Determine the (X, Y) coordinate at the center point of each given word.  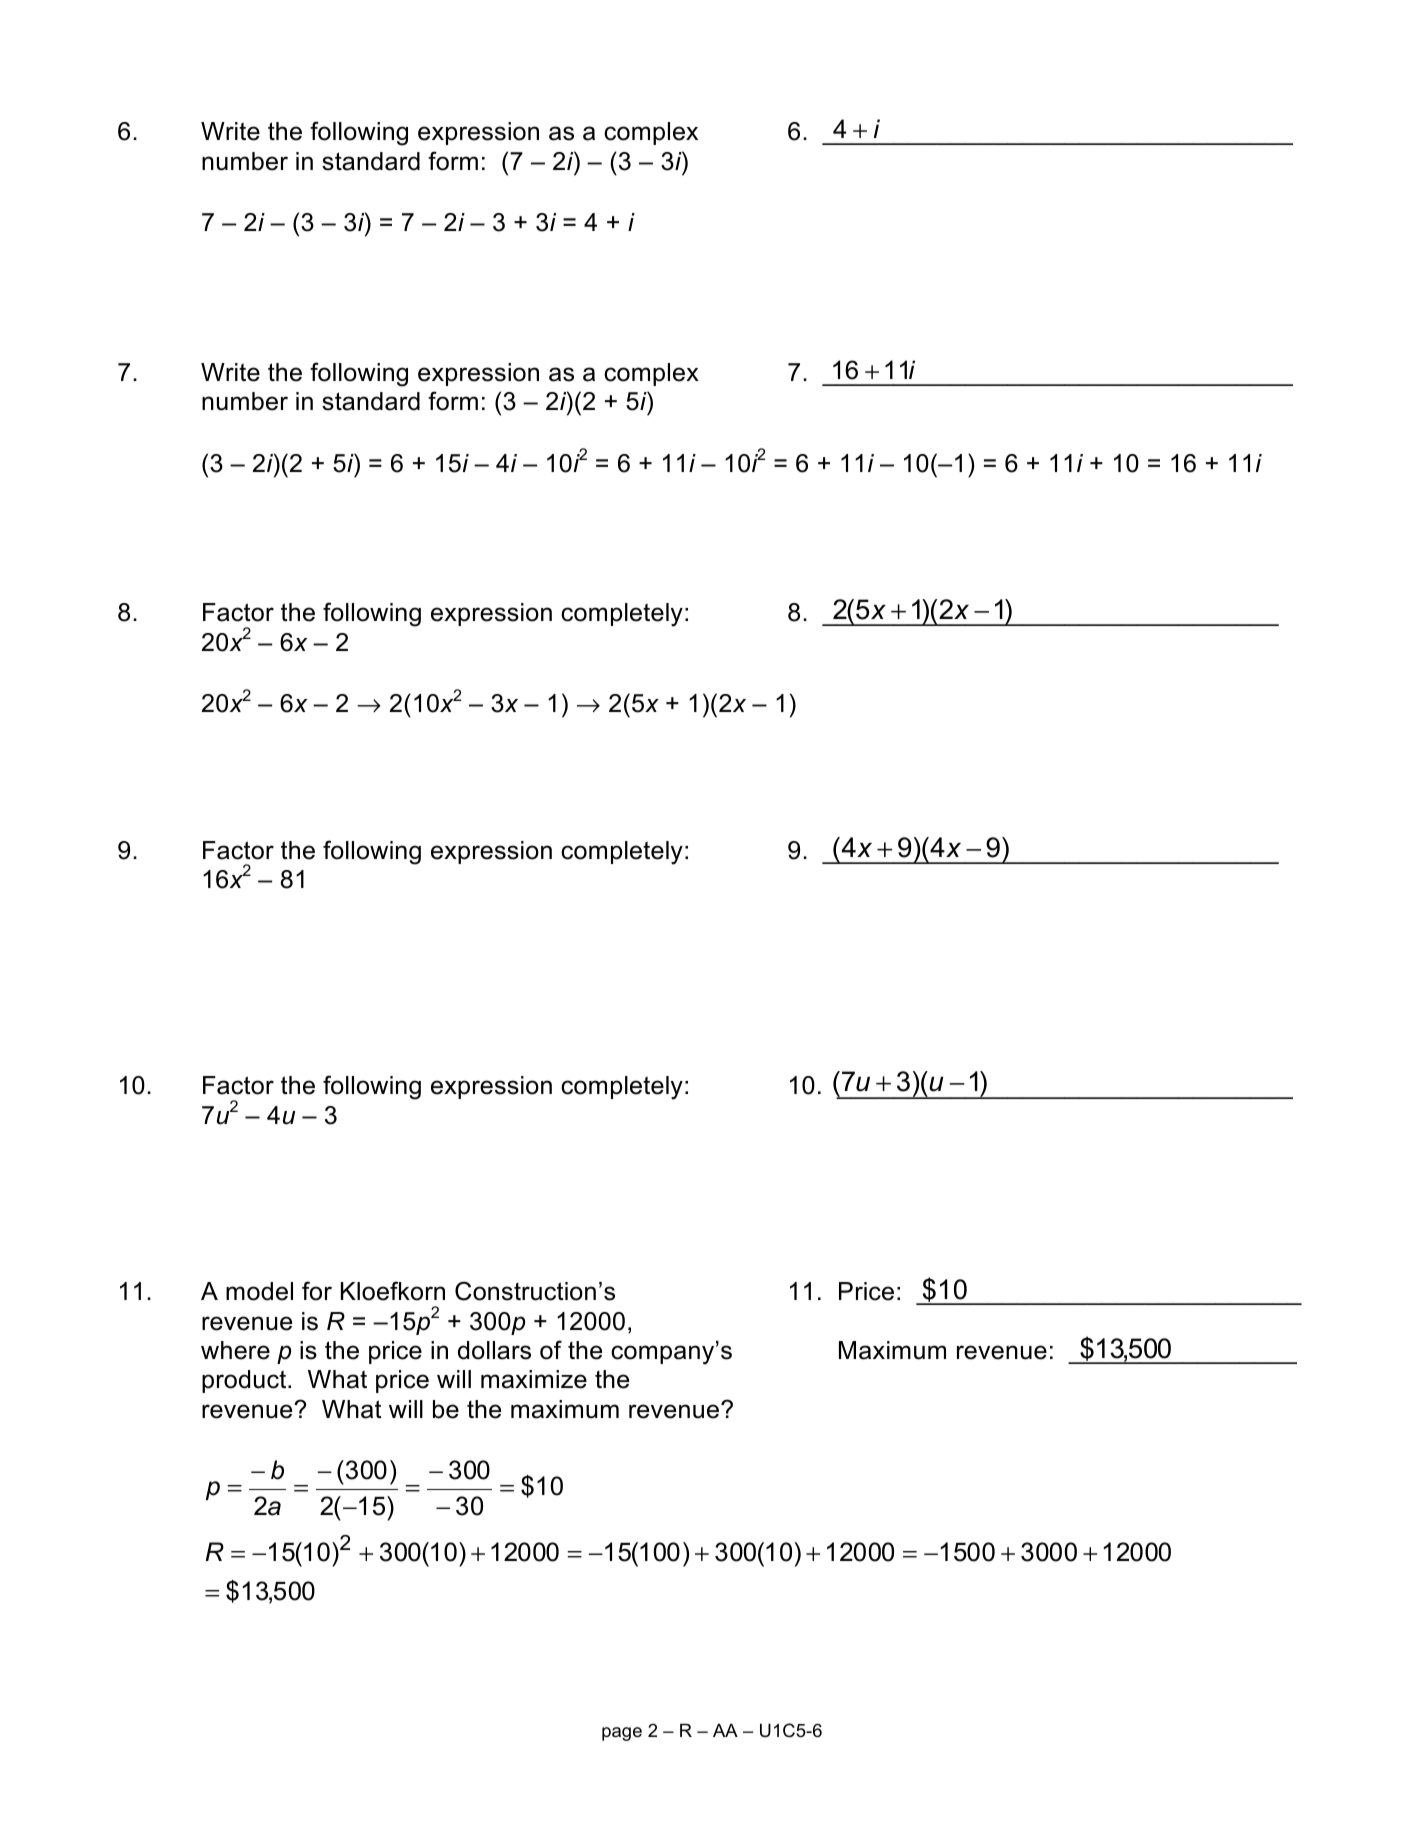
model (259, 1291)
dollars (494, 1350)
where (235, 1350)
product (245, 1381)
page (622, 1734)
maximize (534, 1379)
